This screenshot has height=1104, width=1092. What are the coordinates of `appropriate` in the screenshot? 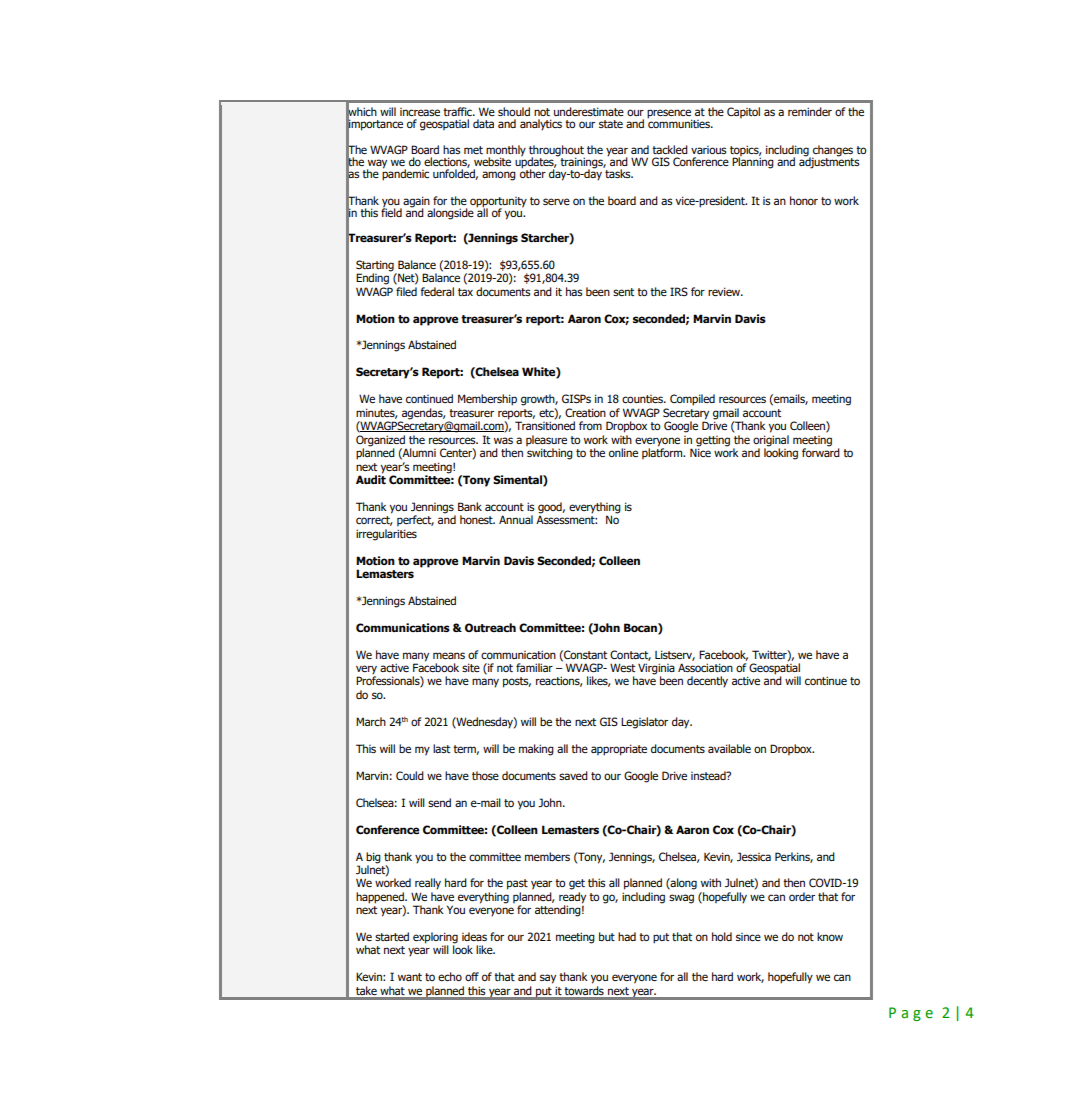 It's located at (619, 750).
